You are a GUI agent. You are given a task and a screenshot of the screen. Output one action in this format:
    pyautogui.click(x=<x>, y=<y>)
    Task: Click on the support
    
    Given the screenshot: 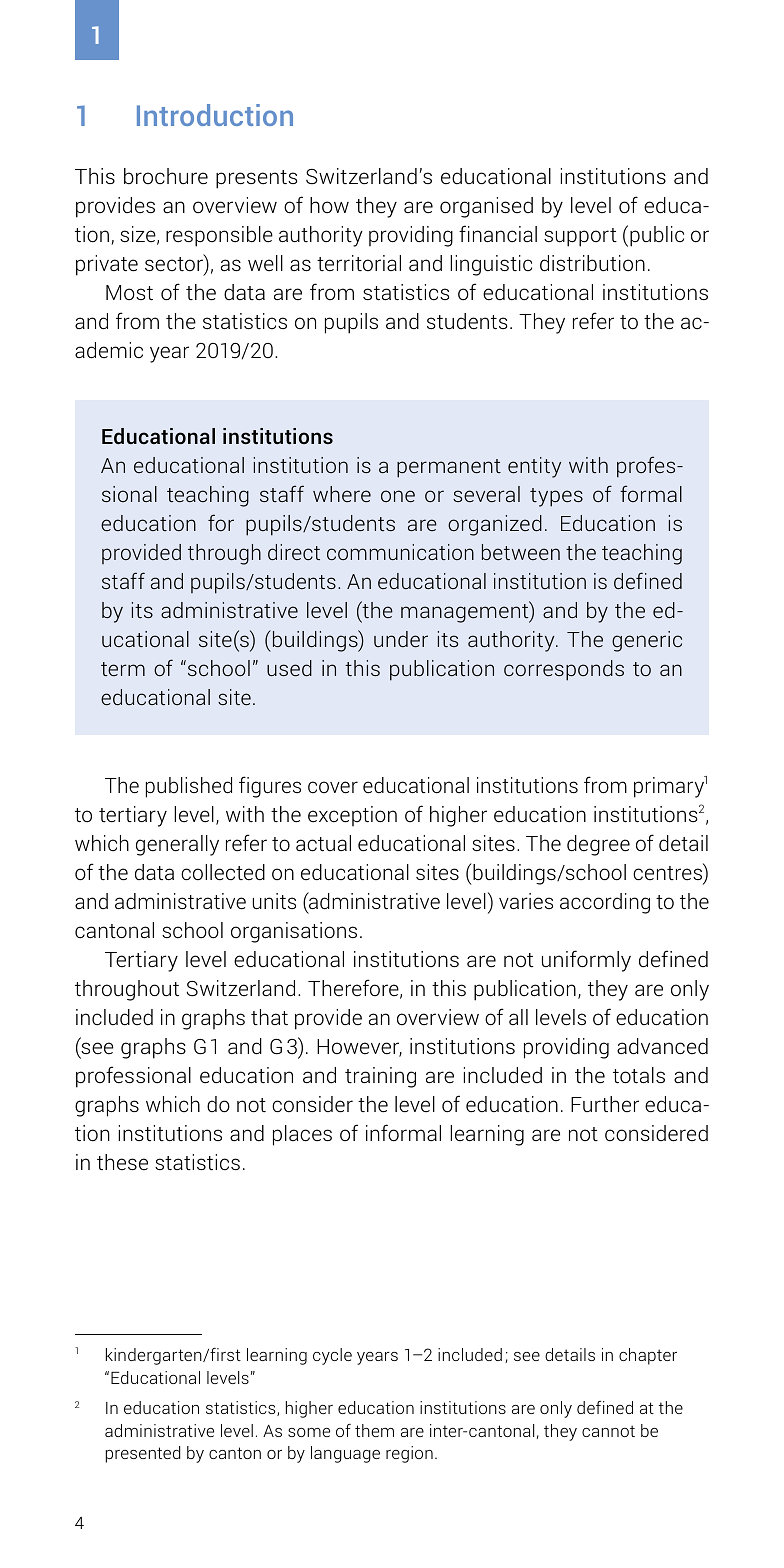 What is the action you would take?
    pyautogui.click(x=580, y=237)
